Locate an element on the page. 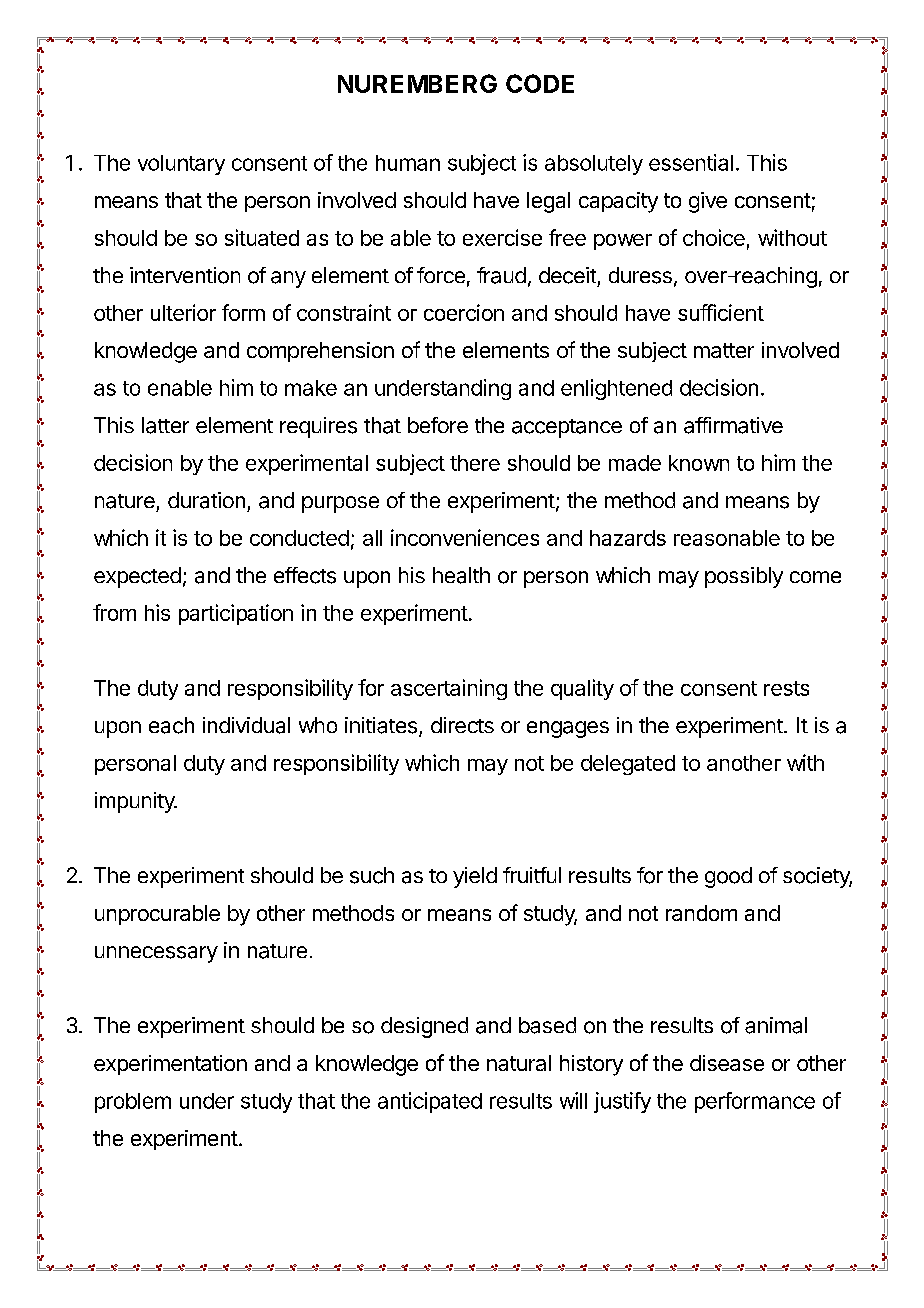 The height and width of the image is (1308, 924). problem is located at coordinates (133, 1103).
